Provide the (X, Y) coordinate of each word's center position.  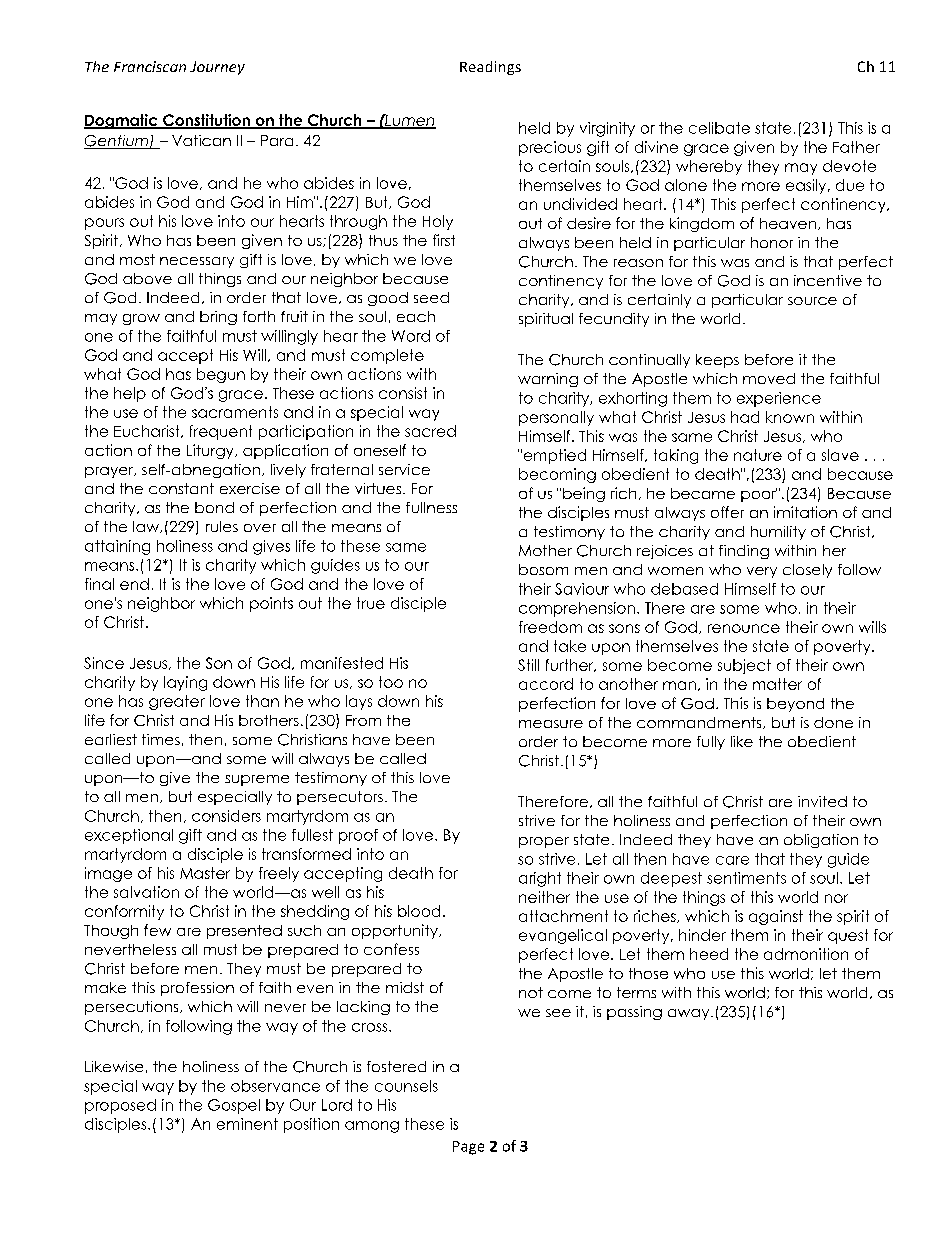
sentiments (746, 878)
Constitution (206, 121)
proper (544, 842)
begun (221, 375)
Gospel (234, 1106)
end (134, 584)
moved (769, 378)
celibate (719, 128)
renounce (744, 628)
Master (205, 873)
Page (468, 1148)
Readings (490, 68)
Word (411, 336)
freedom (550, 627)
